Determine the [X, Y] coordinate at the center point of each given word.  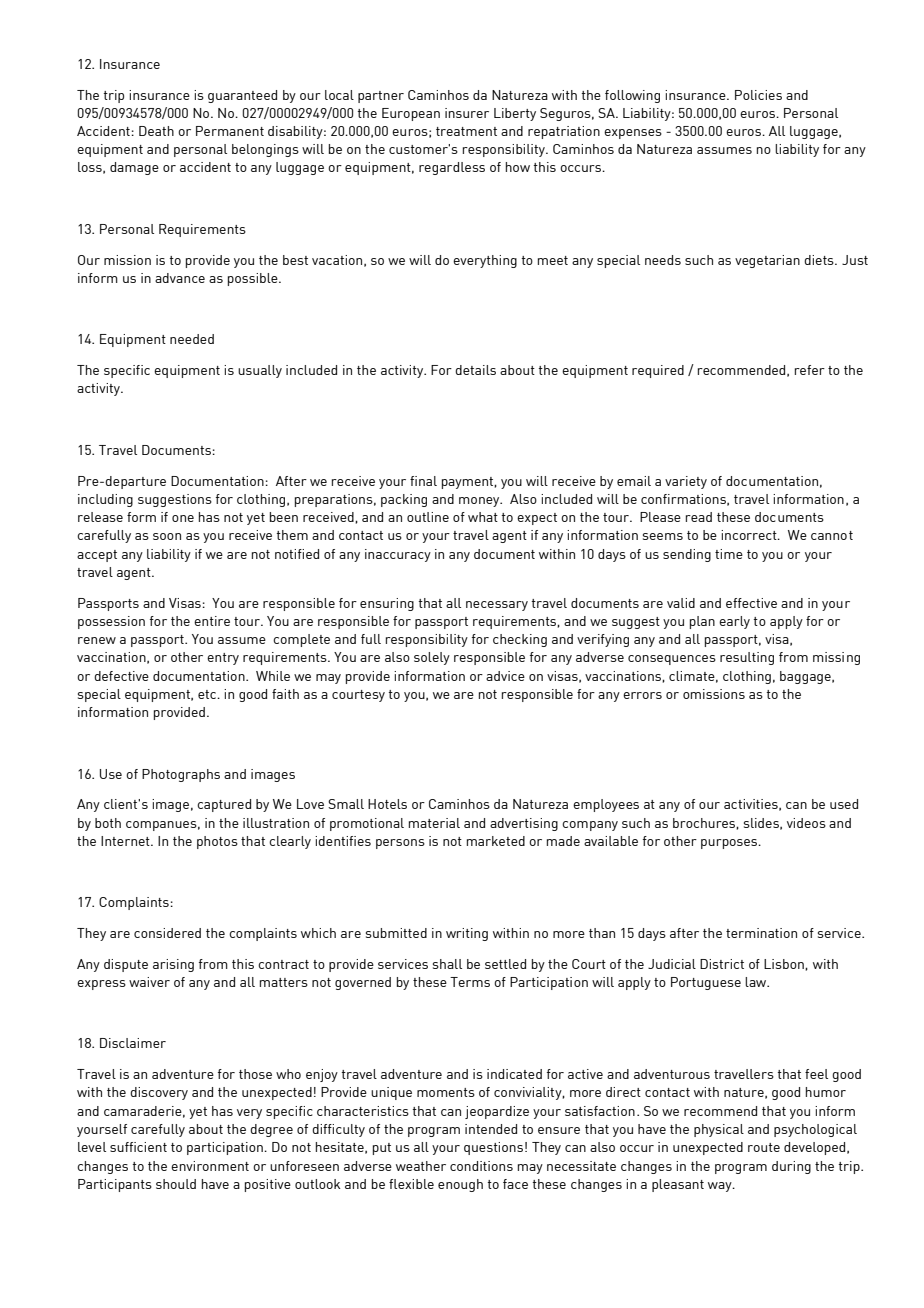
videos [806, 823]
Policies [758, 95]
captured [224, 805]
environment [210, 1166]
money [480, 502]
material [434, 823]
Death [156, 131]
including [105, 500]
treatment [466, 131]
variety [686, 482]
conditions [481, 1166]
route [764, 1147]
